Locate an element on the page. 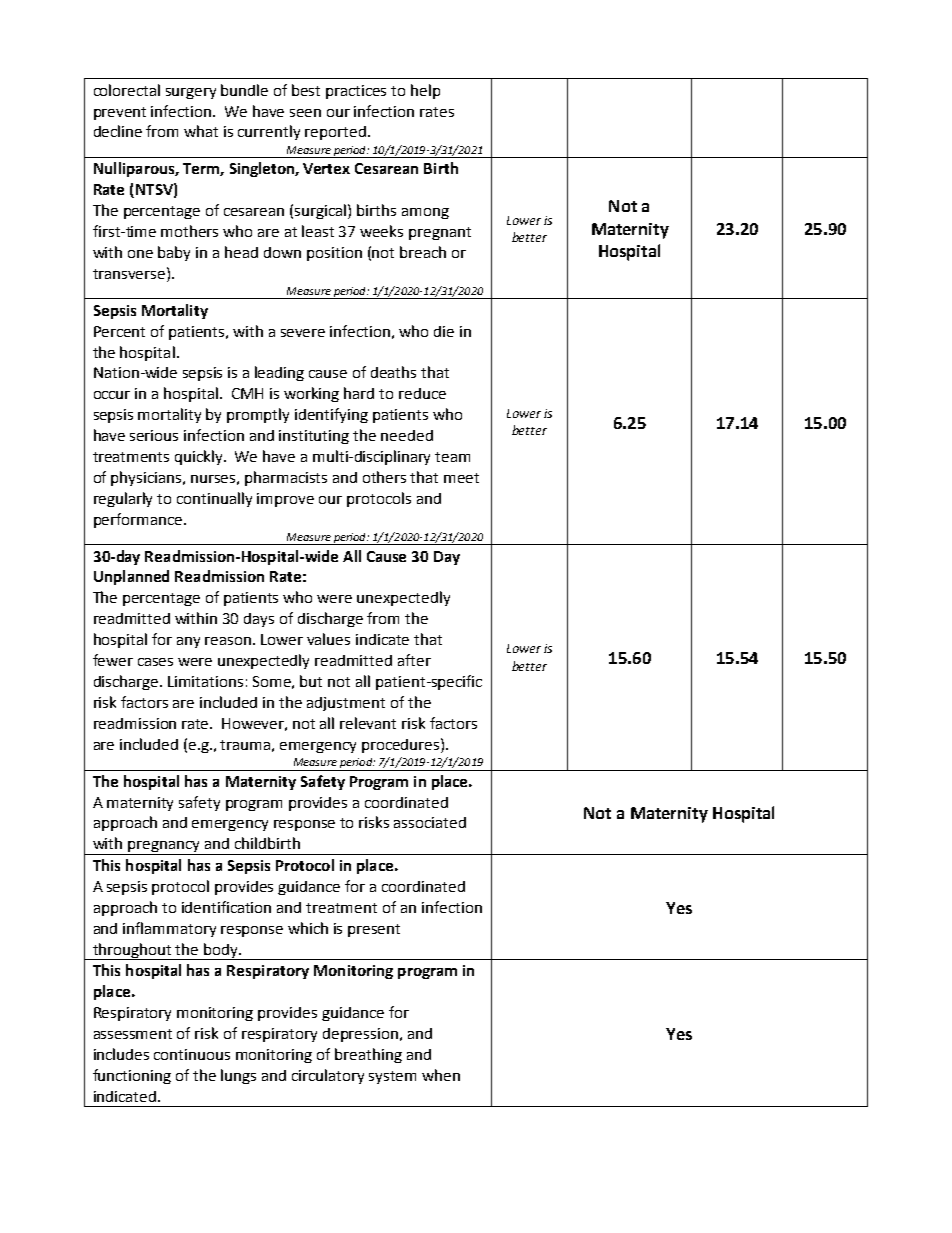 The height and width of the image is (1233, 952). colorectal is located at coordinates (127, 90).
